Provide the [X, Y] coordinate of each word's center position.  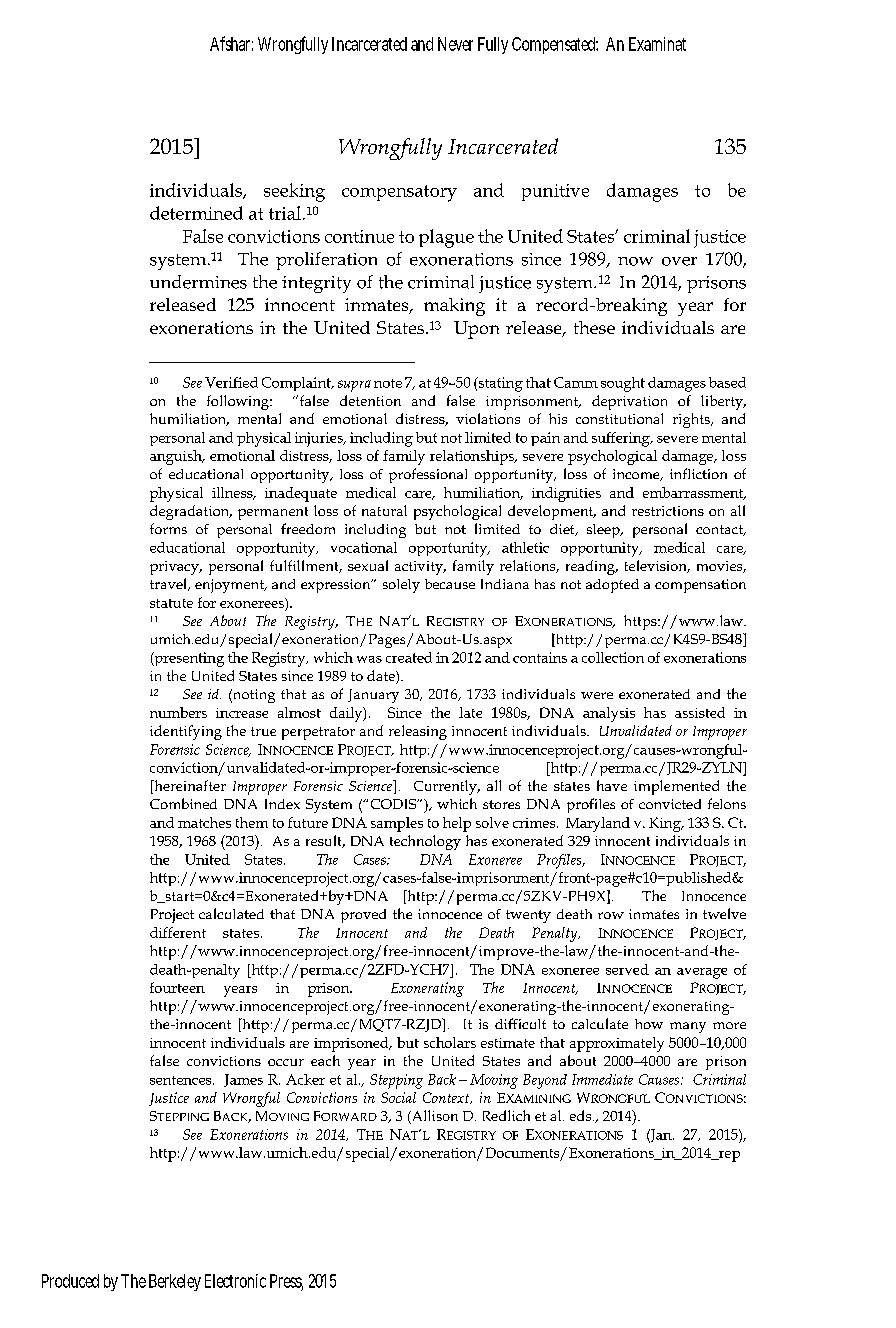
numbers [178, 712]
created [409, 657]
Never [455, 44]
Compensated [555, 45]
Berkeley [175, 1282]
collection [613, 657]
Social [398, 1097]
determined [196, 213]
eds [582, 1115]
